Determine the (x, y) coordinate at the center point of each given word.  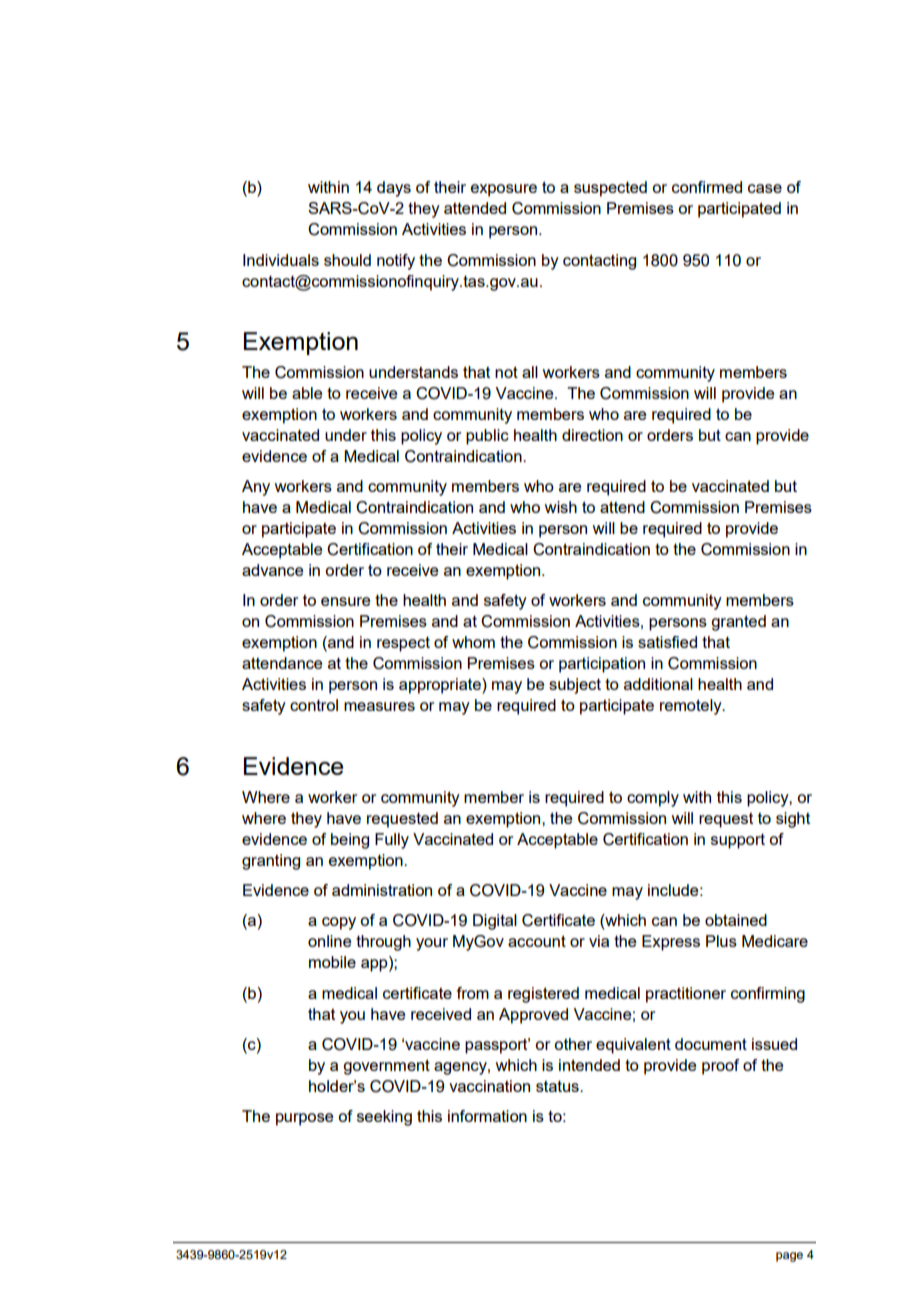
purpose (304, 1119)
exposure (504, 190)
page (789, 1257)
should (347, 260)
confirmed (707, 187)
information (487, 1116)
